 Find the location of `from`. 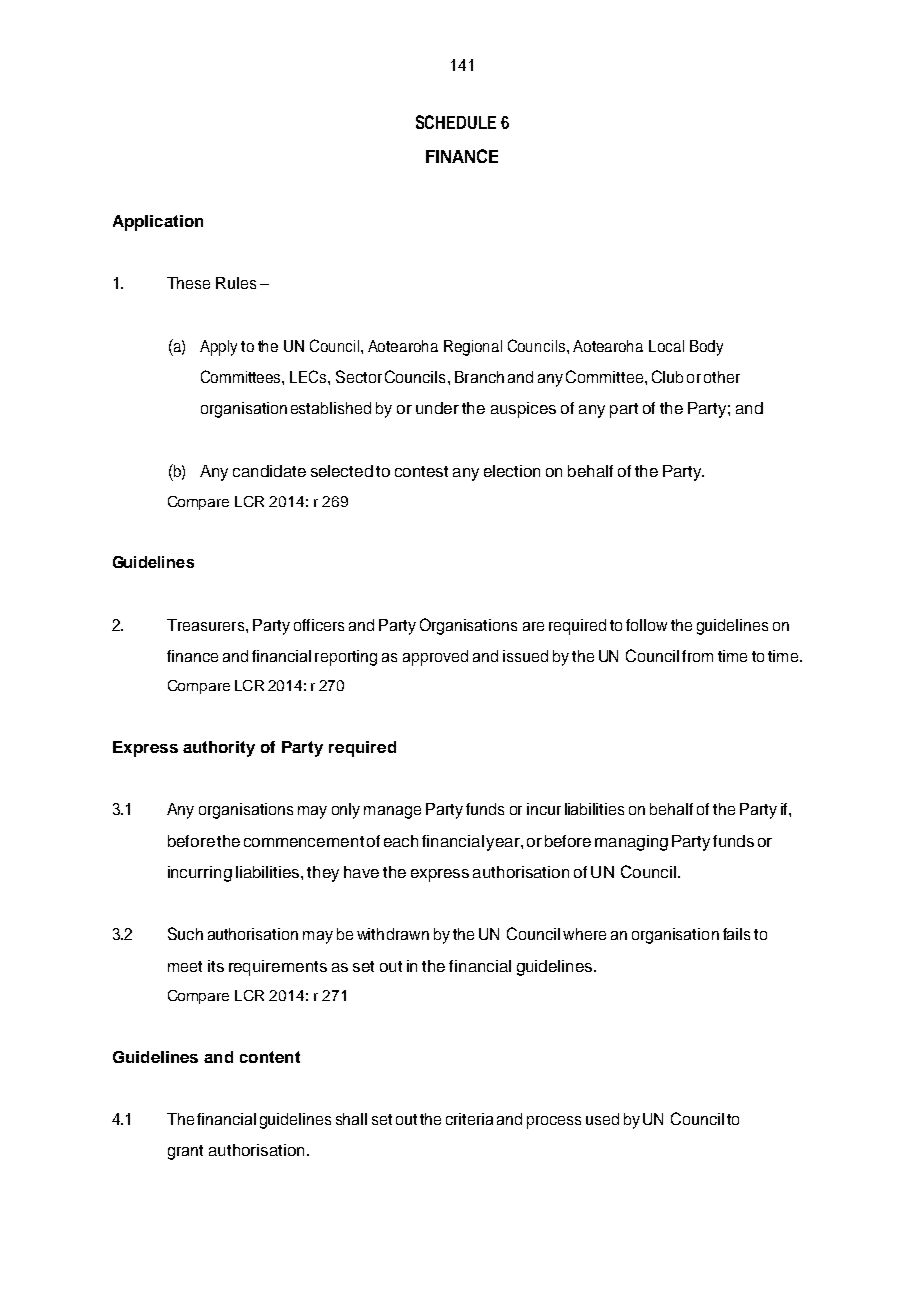

from is located at coordinates (697, 656).
